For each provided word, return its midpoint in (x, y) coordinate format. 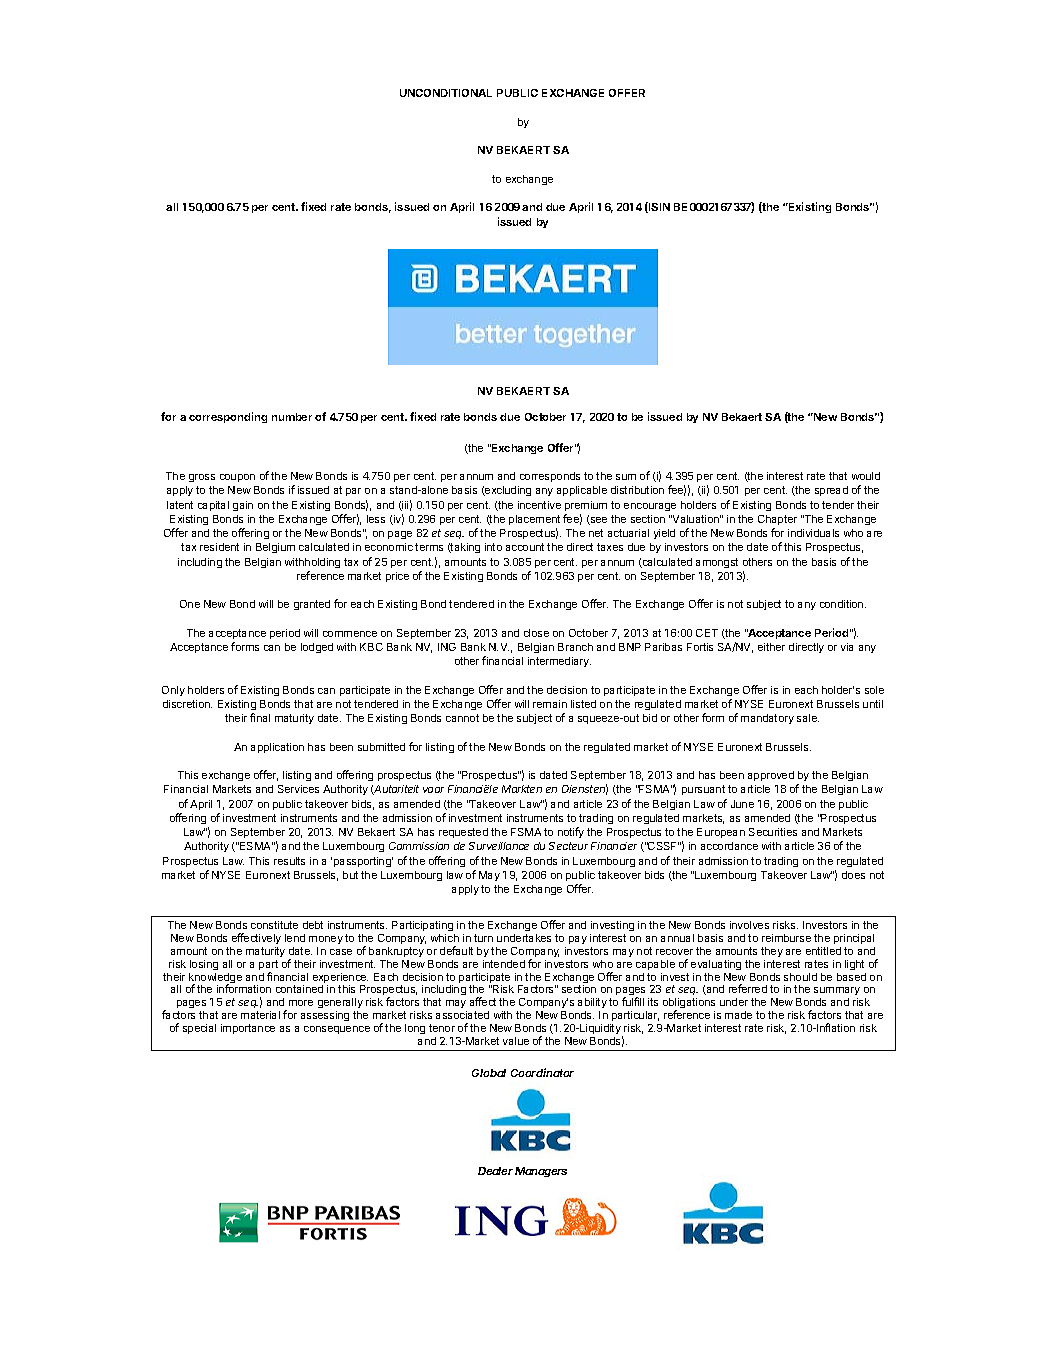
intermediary (559, 662)
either (771, 647)
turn (483, 938)
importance (248, 1029)
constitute (274, 925)
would (866, 476)
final (260, 717)
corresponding (228, 417)
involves (749, 925)
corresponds (550, 477)
